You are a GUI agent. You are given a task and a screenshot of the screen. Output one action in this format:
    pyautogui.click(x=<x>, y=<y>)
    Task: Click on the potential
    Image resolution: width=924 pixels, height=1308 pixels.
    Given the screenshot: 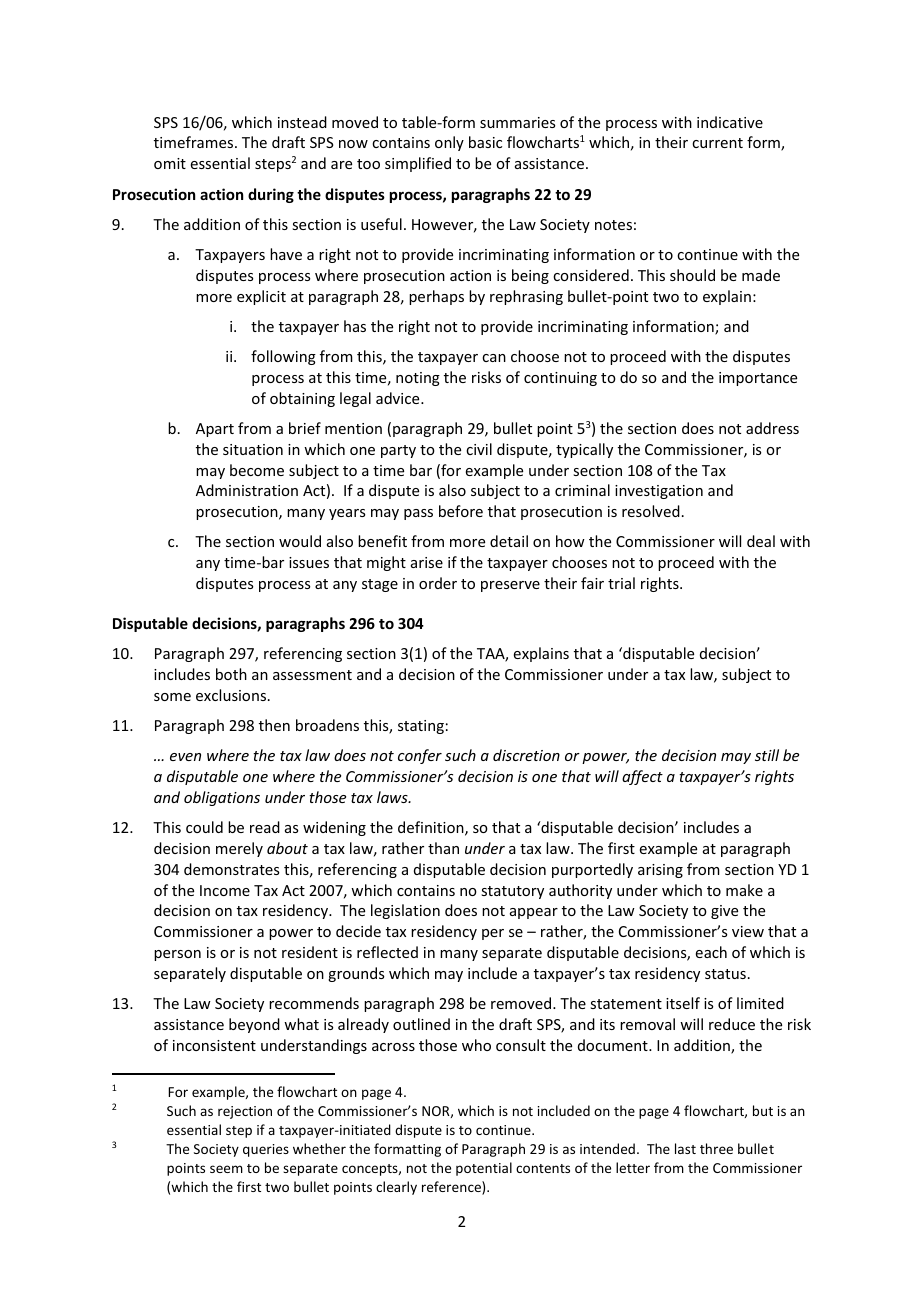 What is the action you would take?
    pyautogui.click(x=484, y=1169)
